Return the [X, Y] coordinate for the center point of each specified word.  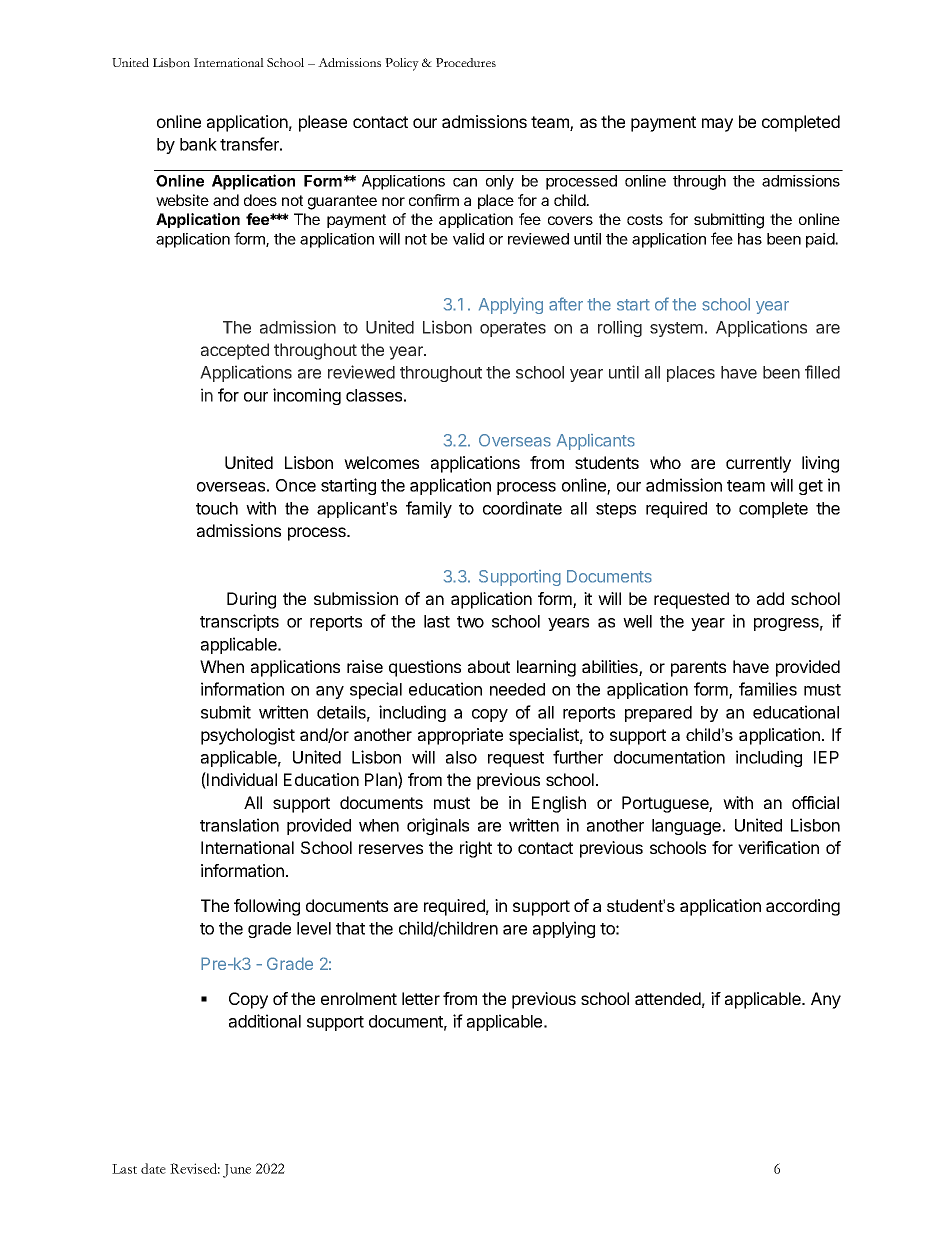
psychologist [248, 736]
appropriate [460, 736]
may [717, 125]
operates [513, 329]
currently [758, 464]
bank [198, 144]
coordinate [522, 508]
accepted [235, 351]
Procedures [466, 62]
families [768, 689]
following [267, 907]
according [803, 907]
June [237, 1171]
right [476, 849]
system [676, 329]
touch [217, 508]
